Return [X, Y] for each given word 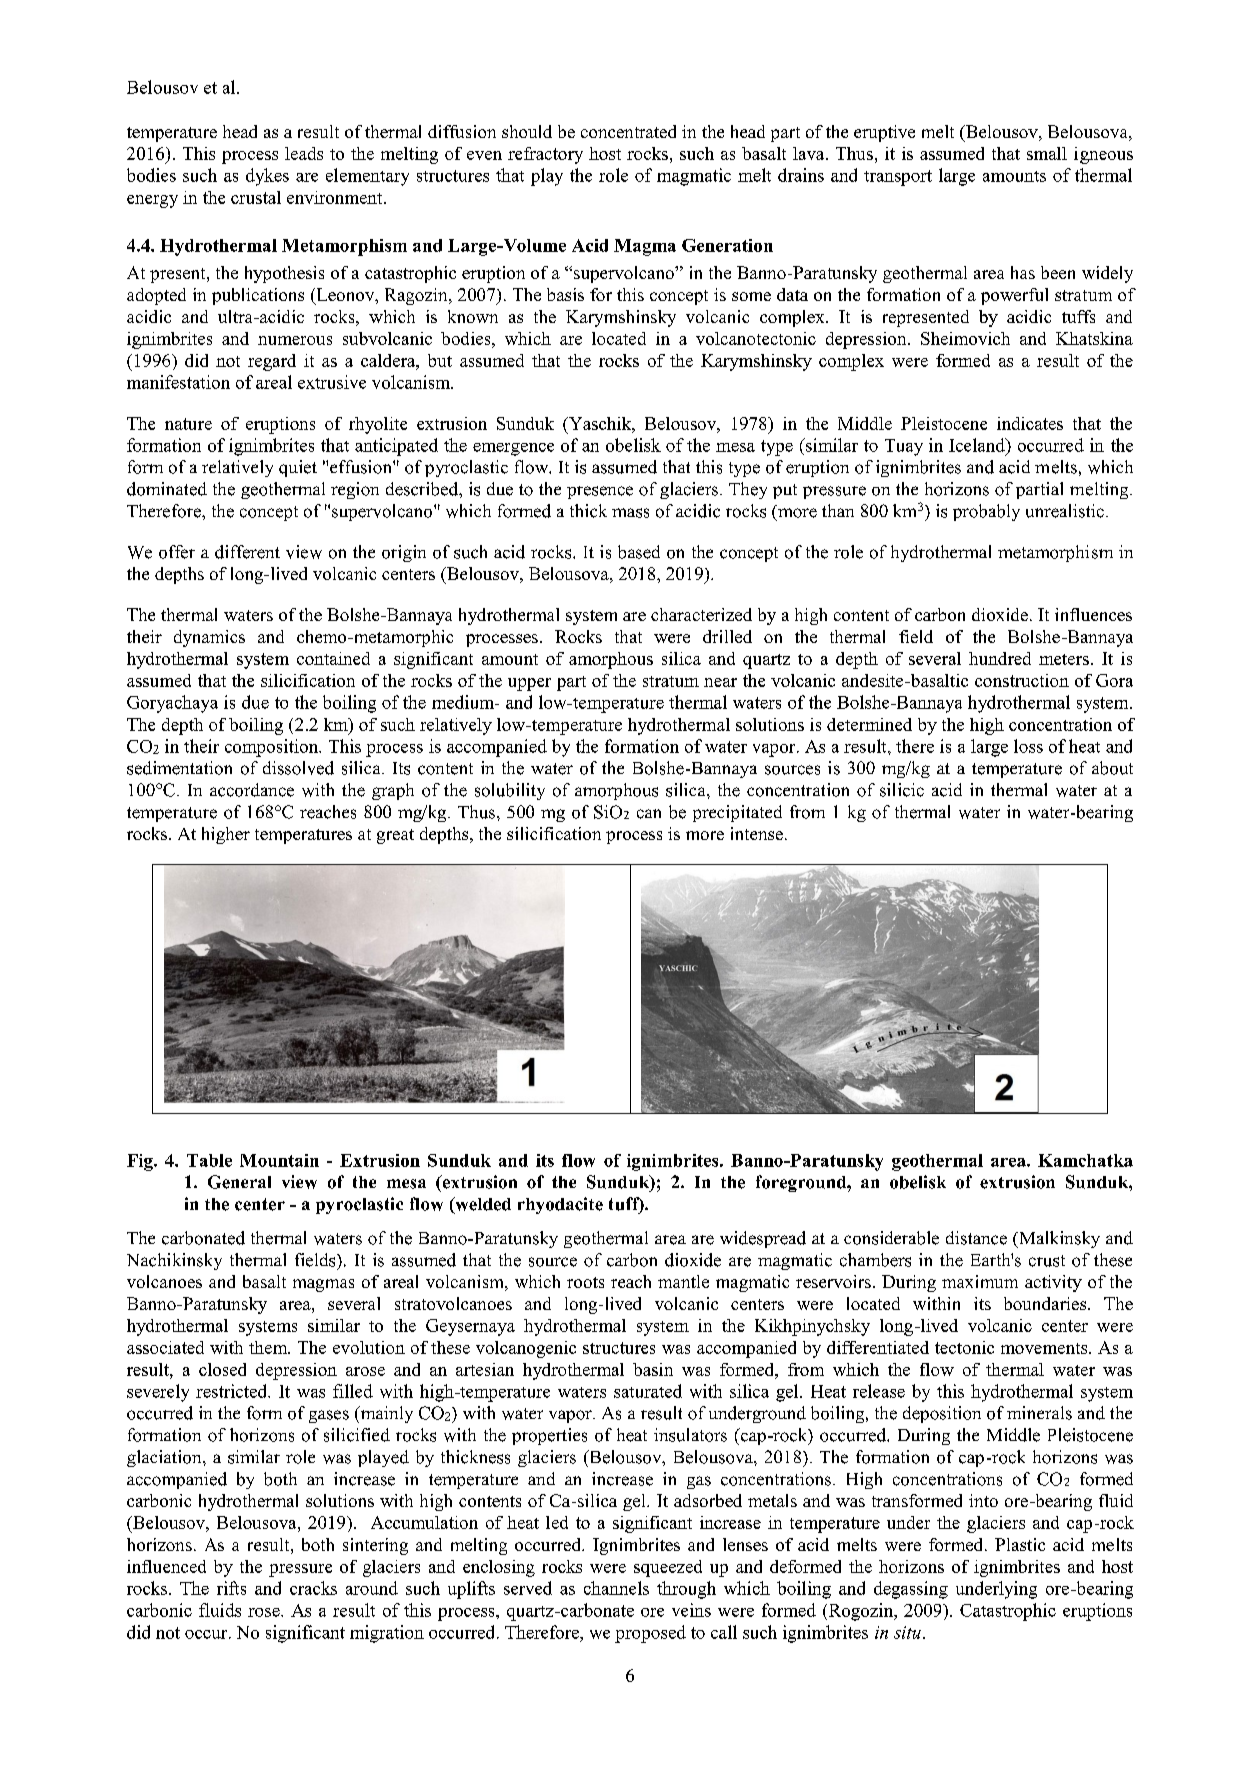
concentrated [628, 131]
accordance [252, 790]
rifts [231, 1588]
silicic [902, 790]
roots [585, 1282]
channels [616, 1588]
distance [976, 1238]
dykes [267, 177]
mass [630, 513]
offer [177, 552]
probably [986, 512]
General [239, 1182]
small [1047, 153]
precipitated [737, 813]
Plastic [1020, 1544]
